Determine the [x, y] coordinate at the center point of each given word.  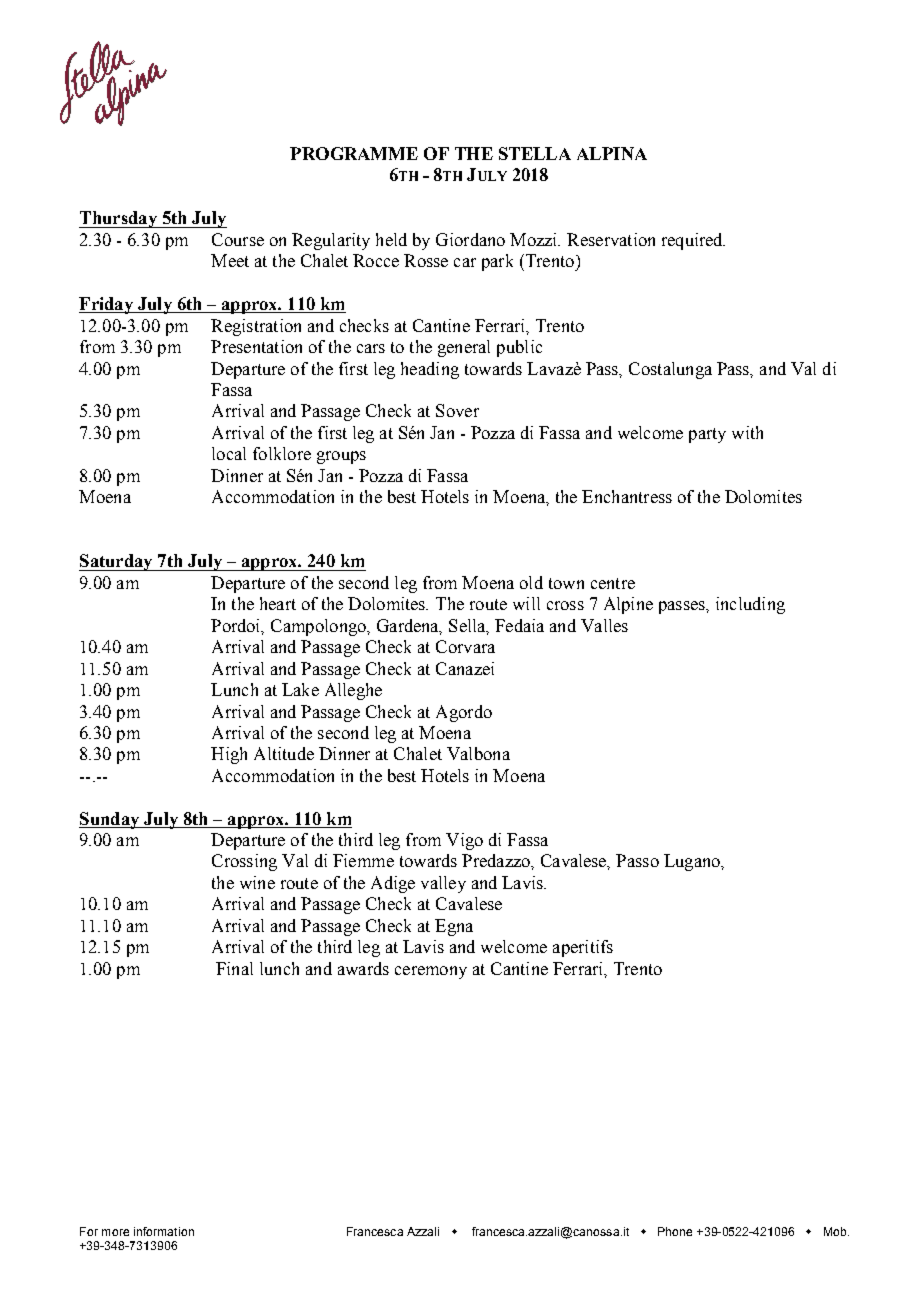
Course [238, 239]
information [164, 1231]
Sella [468, 626]
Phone [675, 1231]
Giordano [470, 239]
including [750, 605]
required [693, 241]
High [229, 755]
